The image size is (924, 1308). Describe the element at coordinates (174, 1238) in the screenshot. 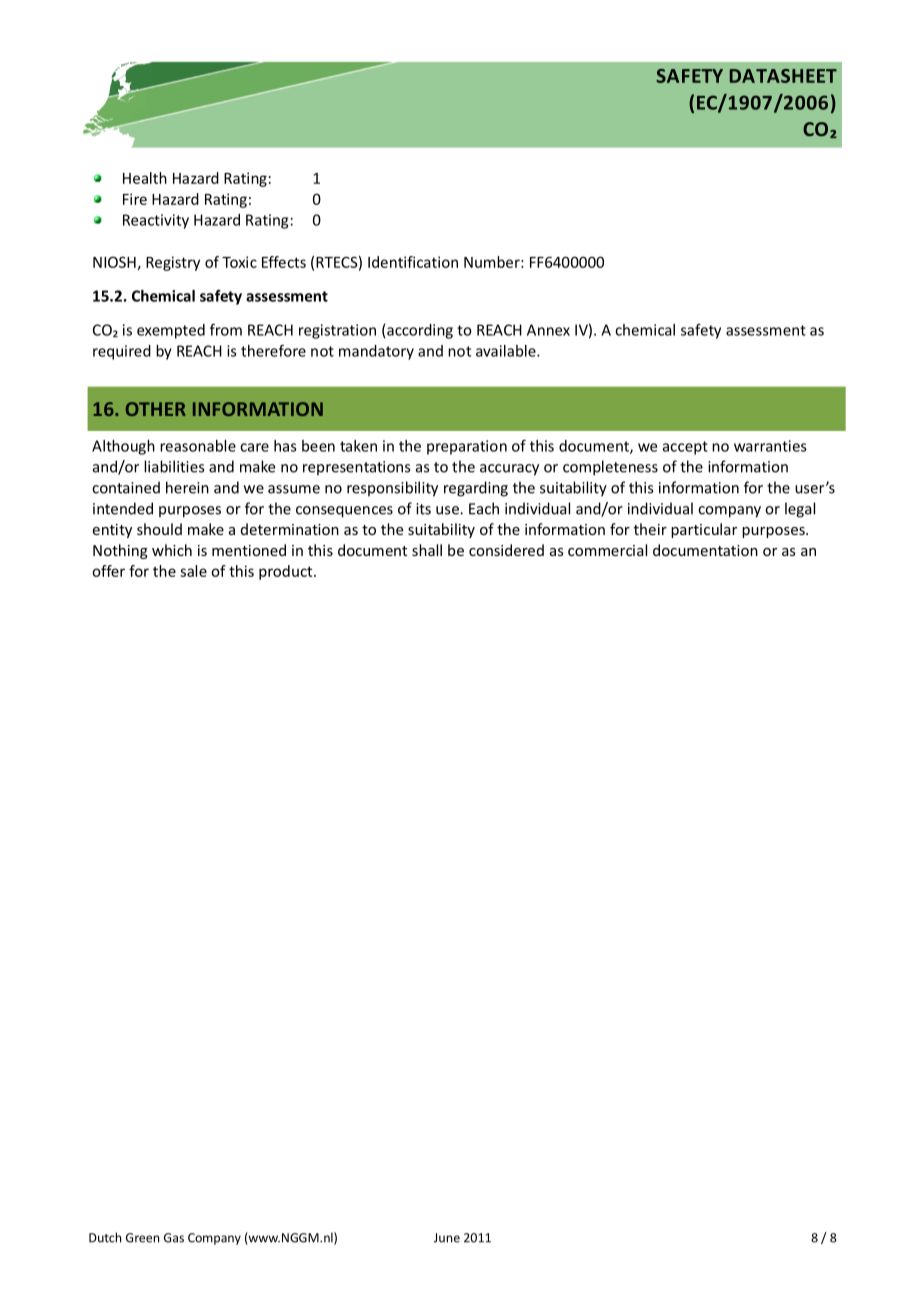

I see `Gas` at that location.
